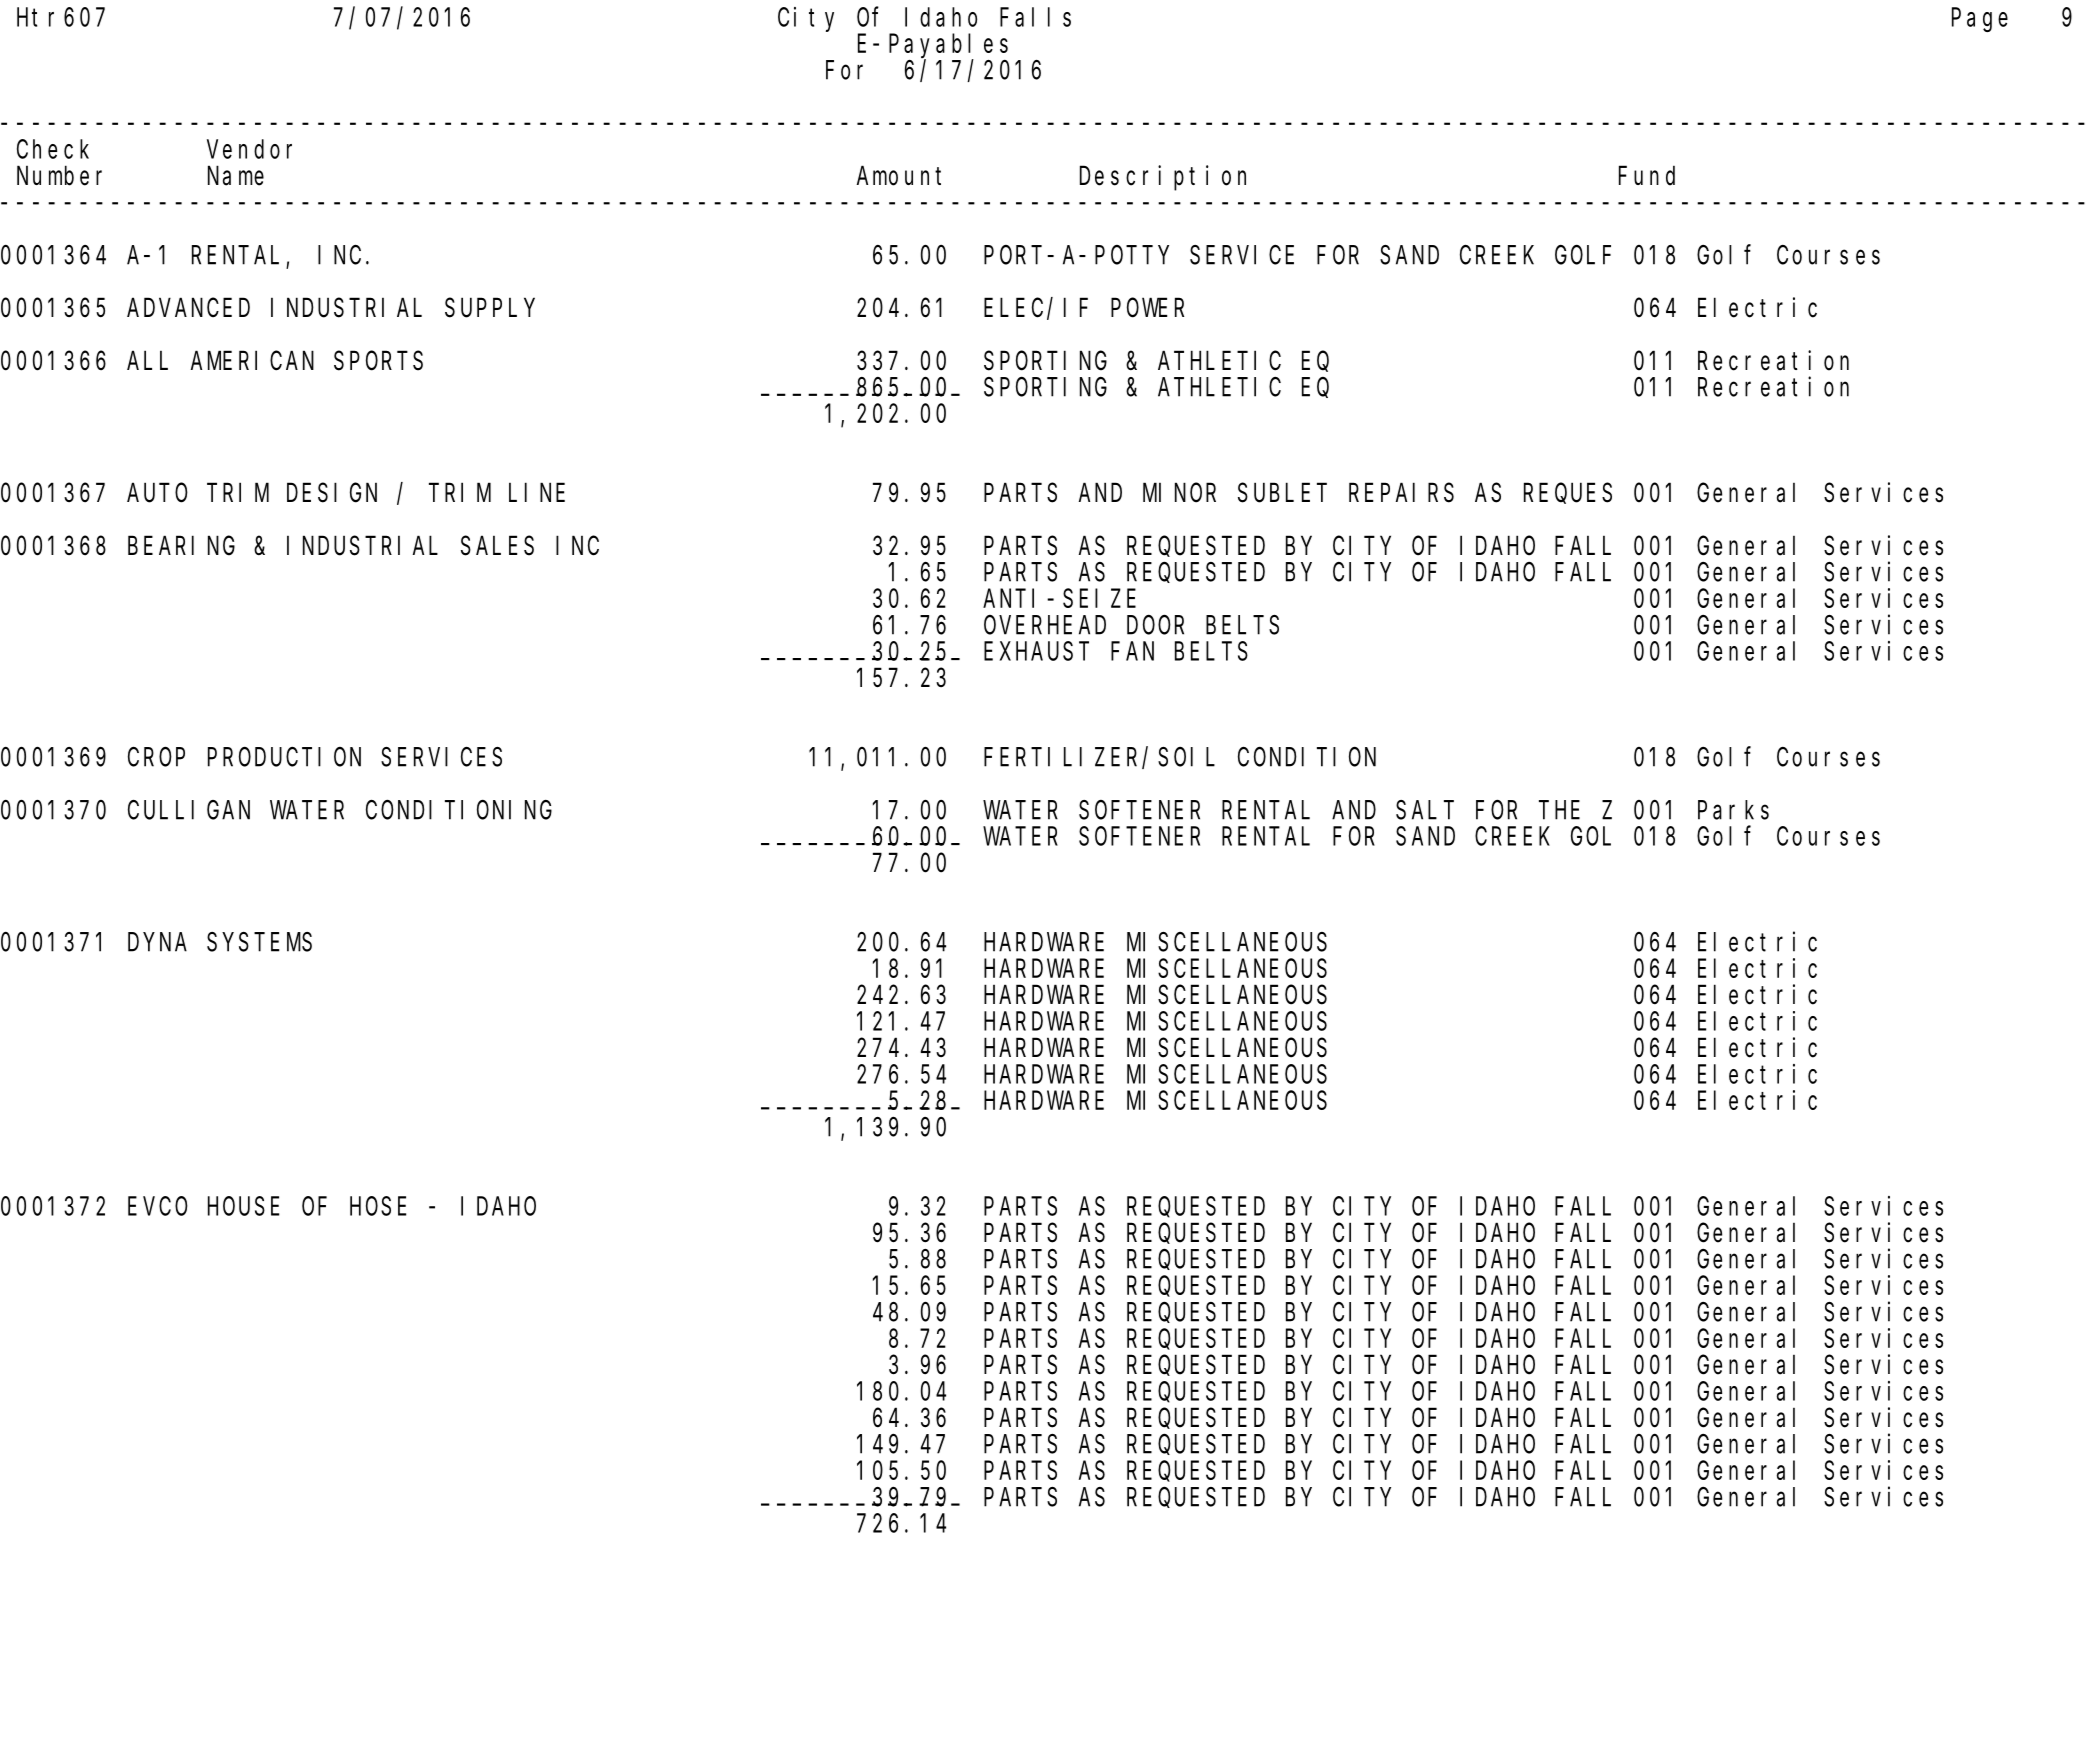 The image size is (2093, 1744). Describe the element at coordinates (1733, 810) in the image. I see `Parks` at that location.
